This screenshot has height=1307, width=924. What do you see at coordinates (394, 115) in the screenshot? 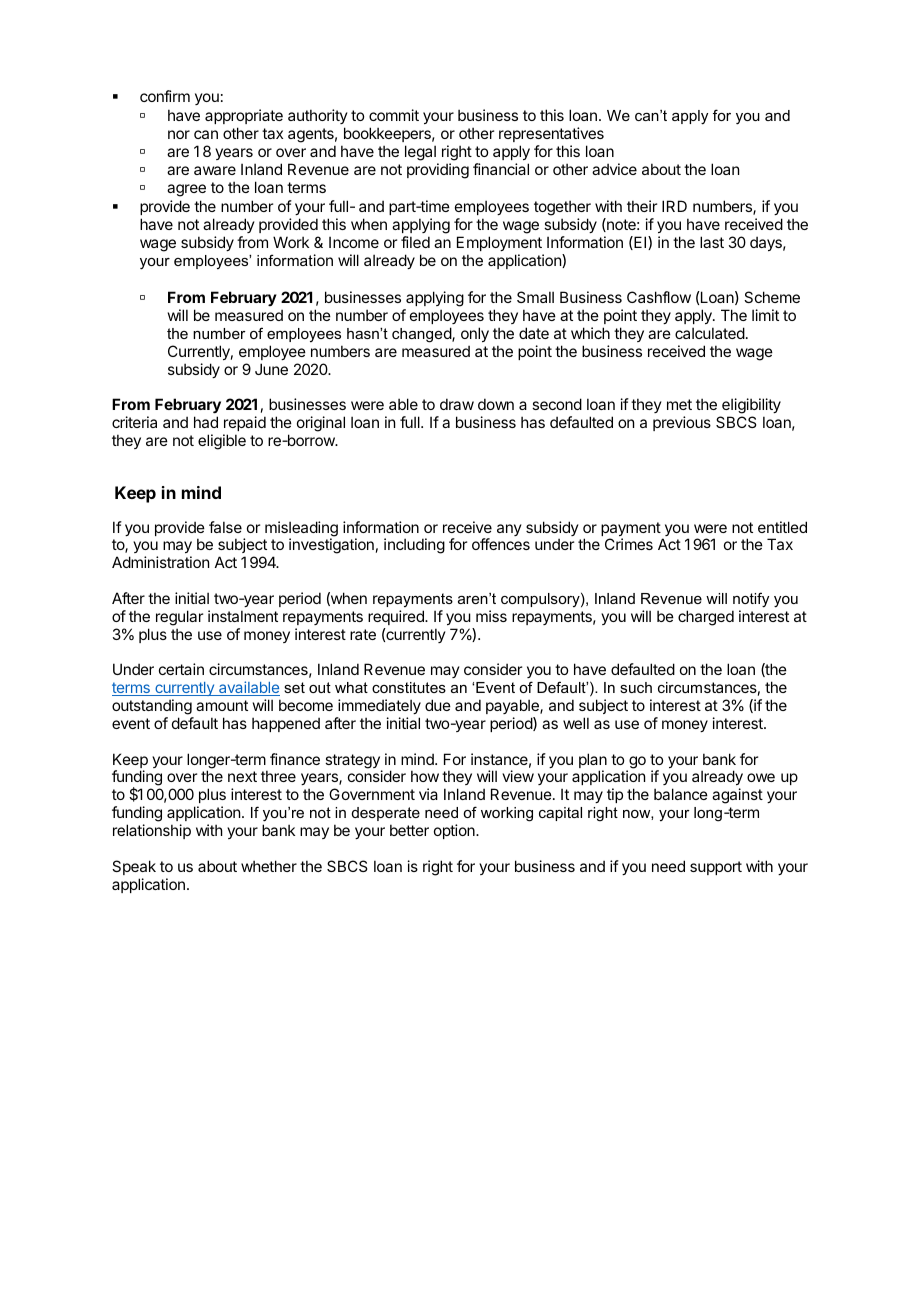
I see `commit` at bounding box center [394, 115].
